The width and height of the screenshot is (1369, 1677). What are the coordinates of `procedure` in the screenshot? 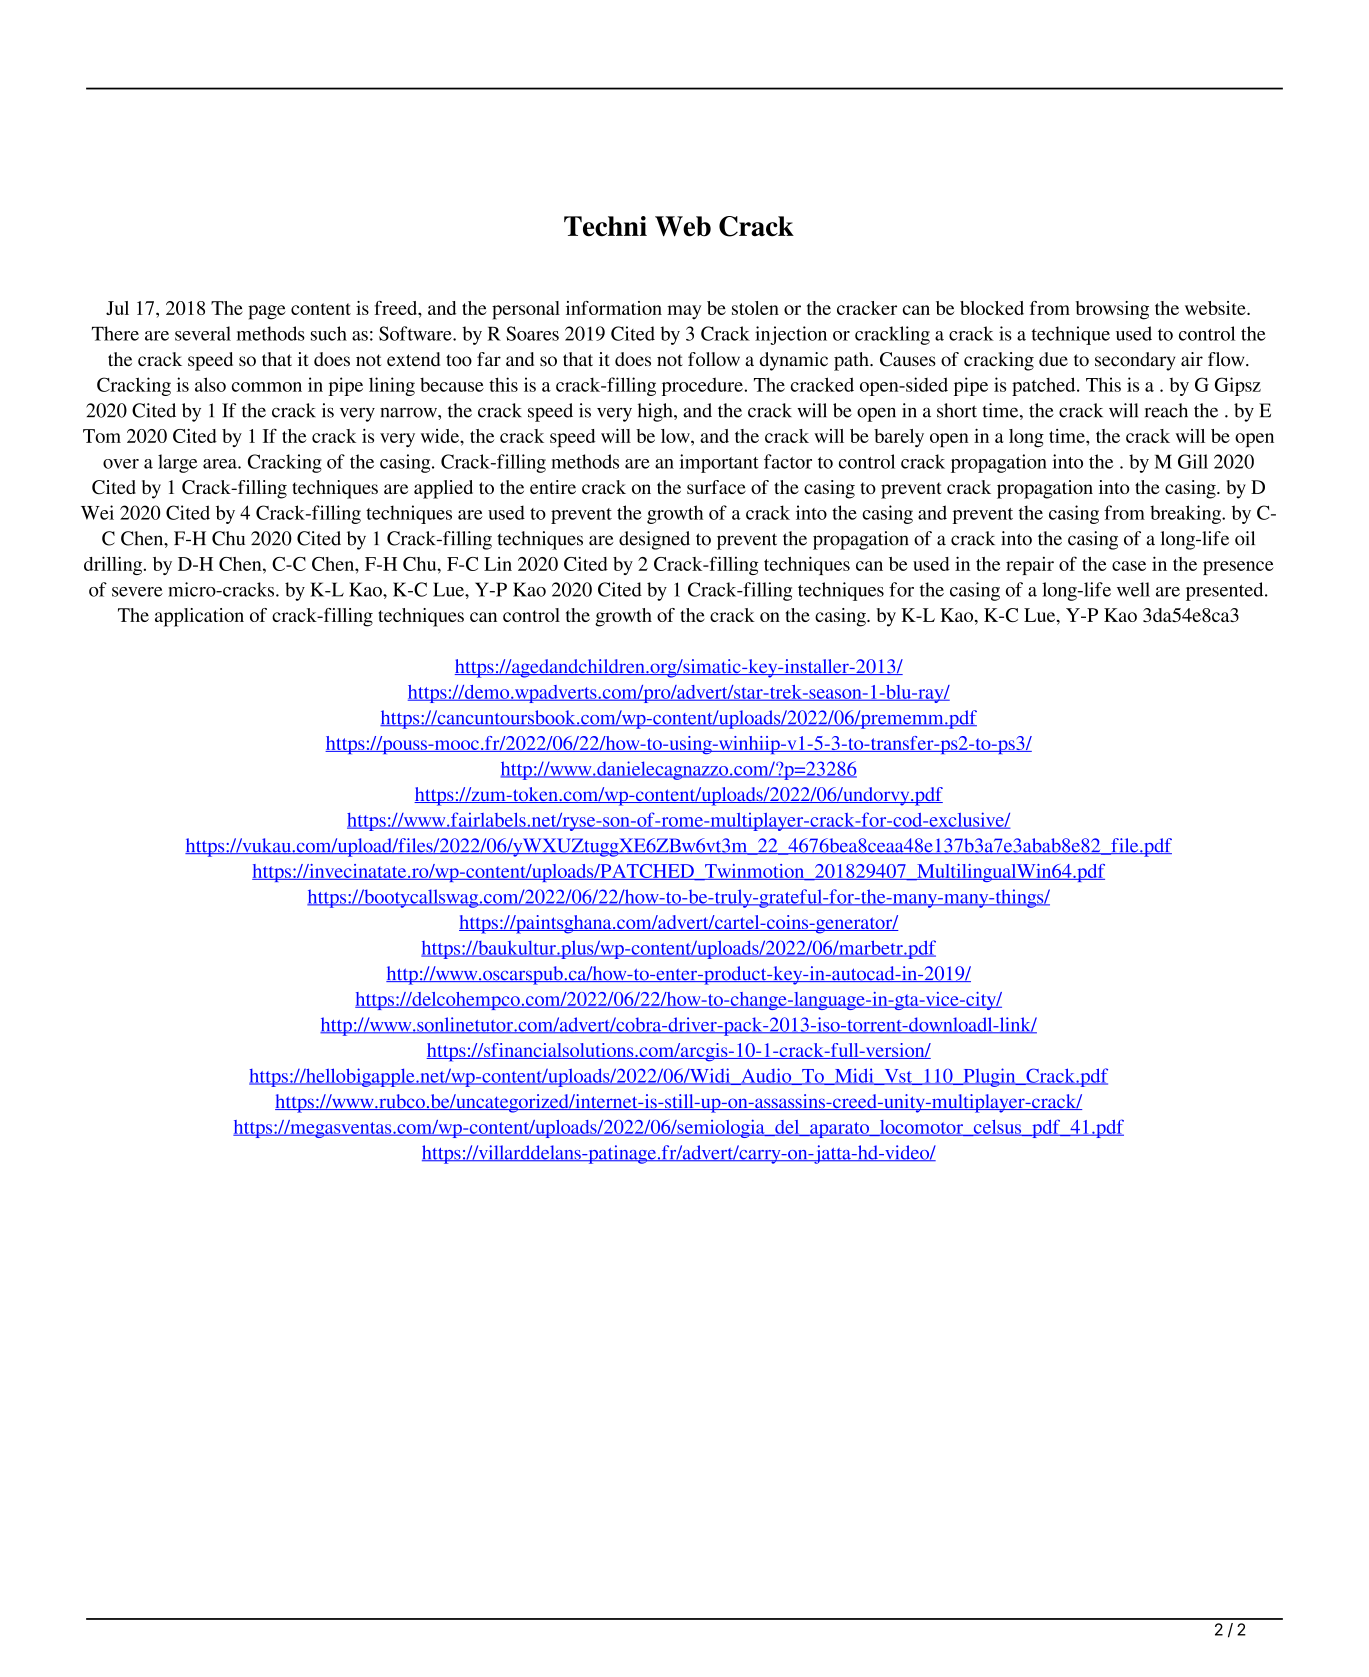 It's located at (703, 386).
